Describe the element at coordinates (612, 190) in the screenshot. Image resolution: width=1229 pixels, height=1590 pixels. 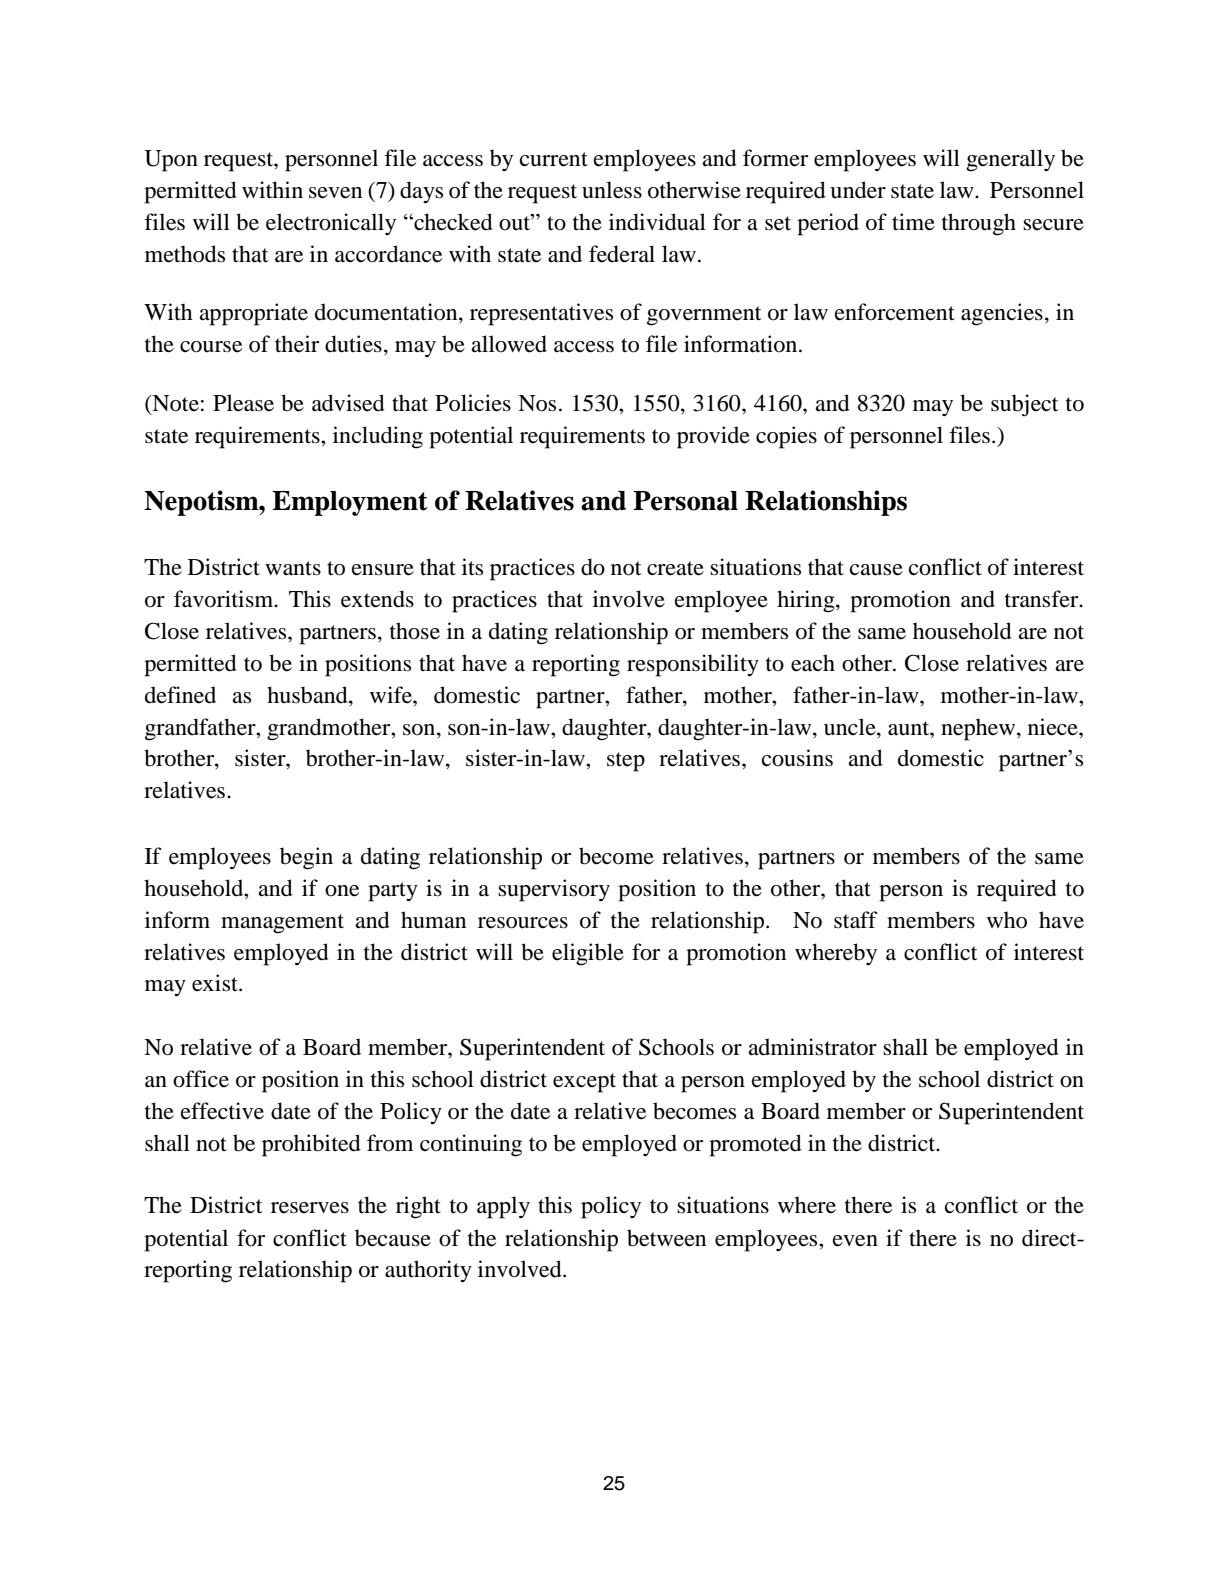
I see `unless` at that location.
